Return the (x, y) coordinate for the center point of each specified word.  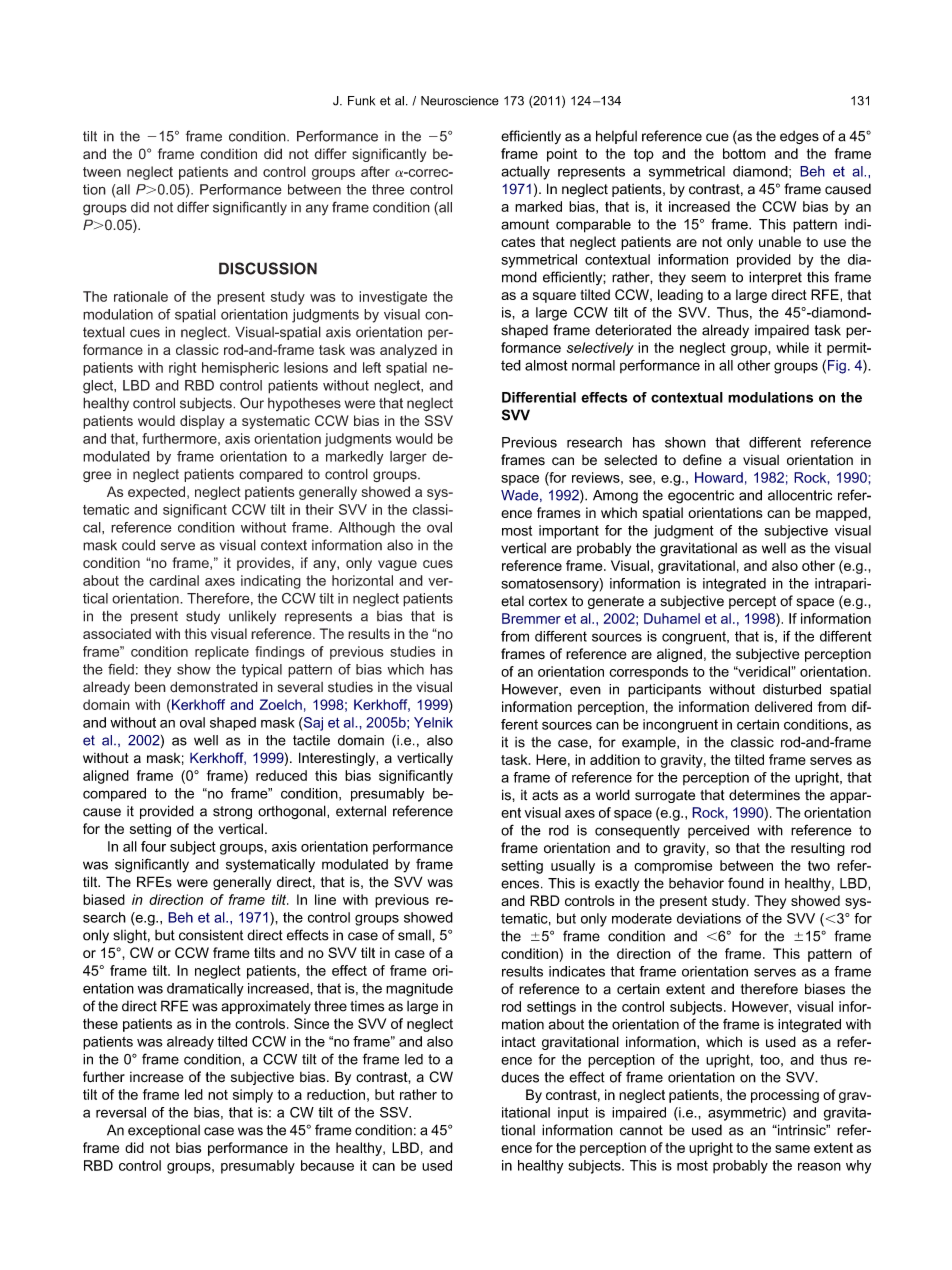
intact (519, 1042)
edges (799, 138)
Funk (361, 101)
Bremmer (531, 618)
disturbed (792, 689)
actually (525, 173)
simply (253, 1096)
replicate (222, 653)
